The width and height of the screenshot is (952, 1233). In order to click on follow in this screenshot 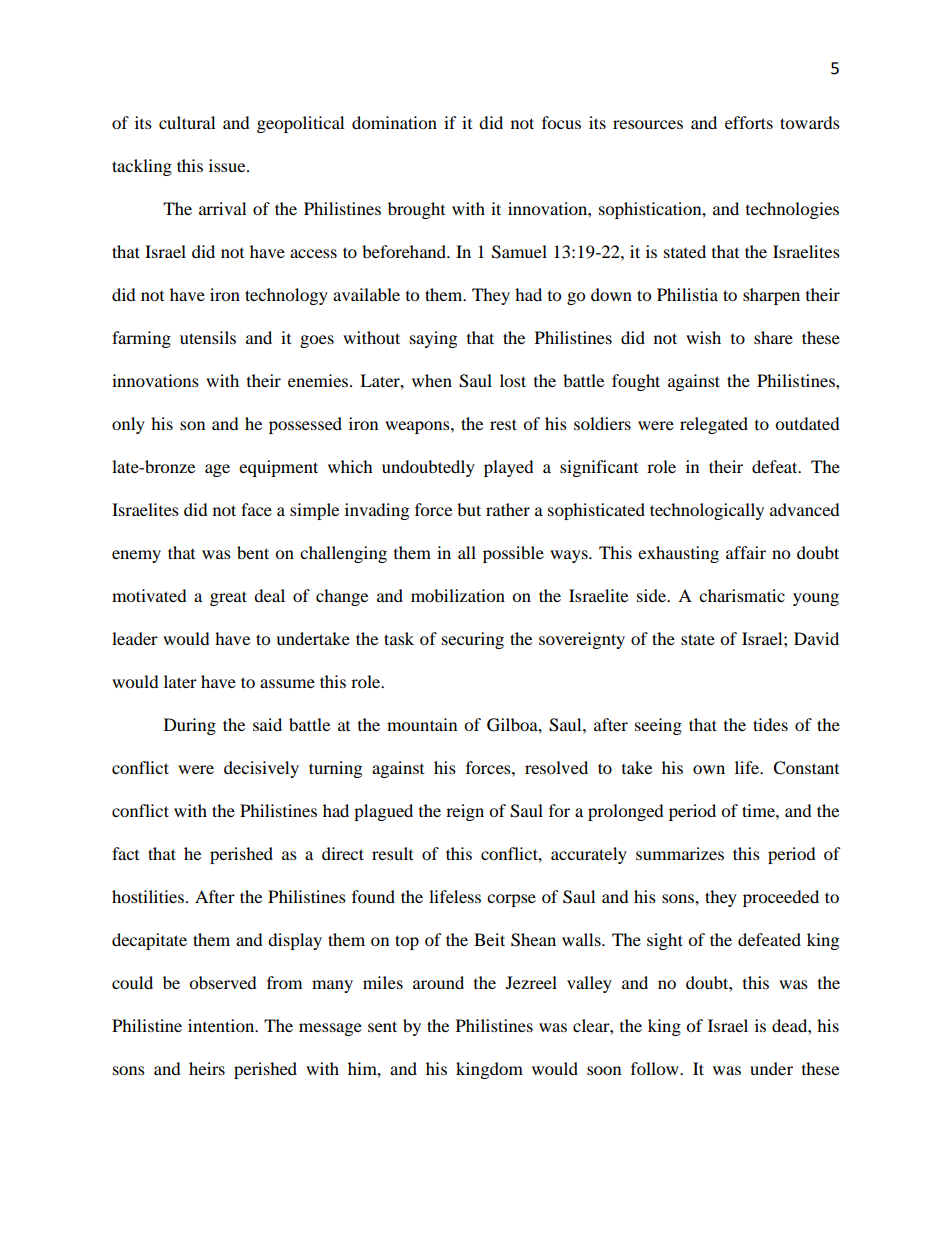, I will do `click(656, 1068)`.
